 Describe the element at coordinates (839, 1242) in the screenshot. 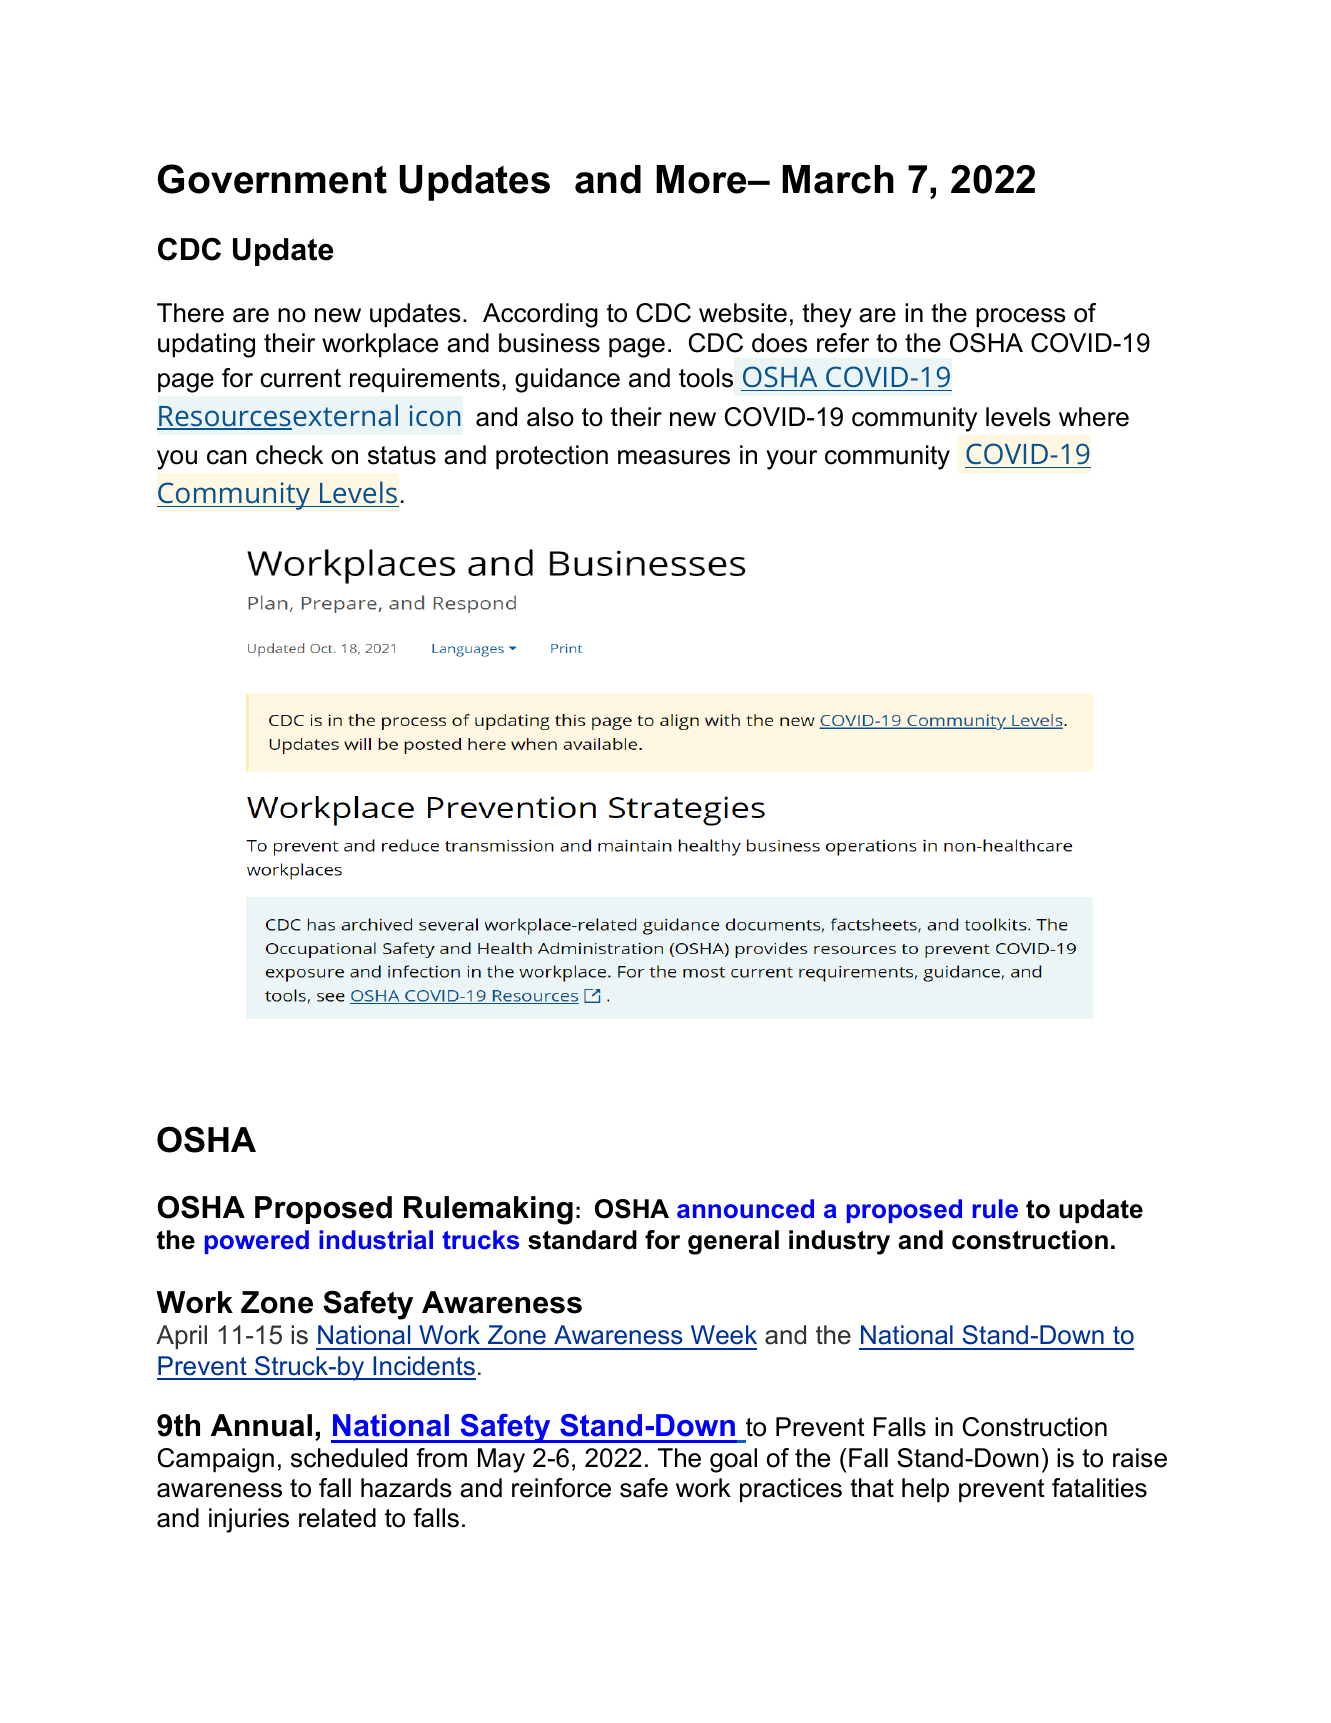

I see `industry` at that location.
